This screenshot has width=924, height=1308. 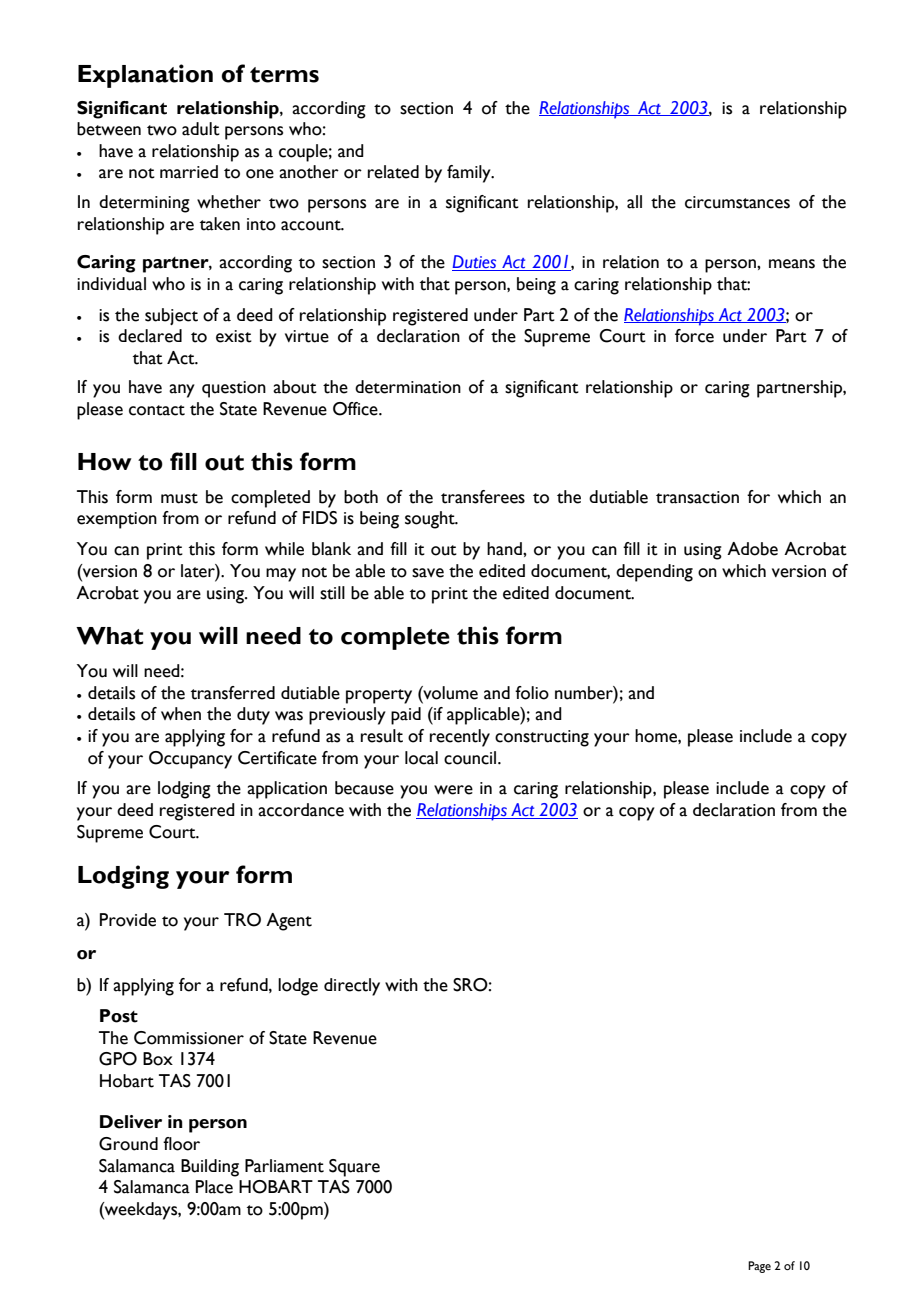 I want to click on Page, so click(x=759, y=1267).
